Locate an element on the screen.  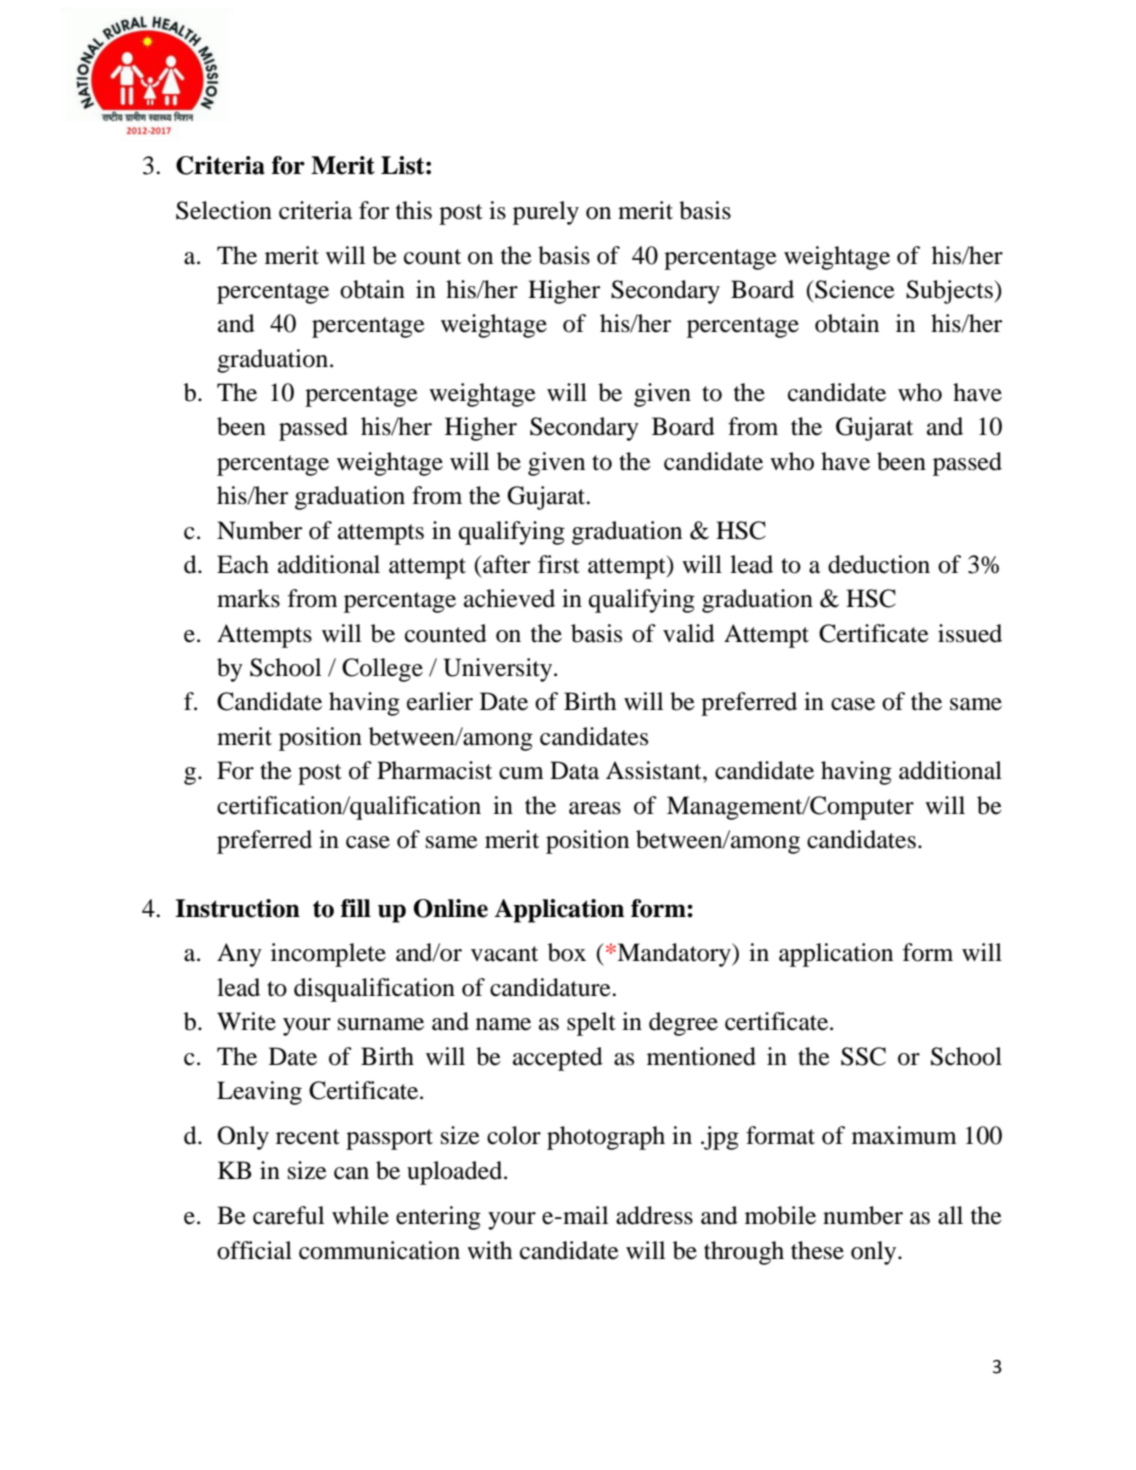
first is located at coordinates (559, 564).
